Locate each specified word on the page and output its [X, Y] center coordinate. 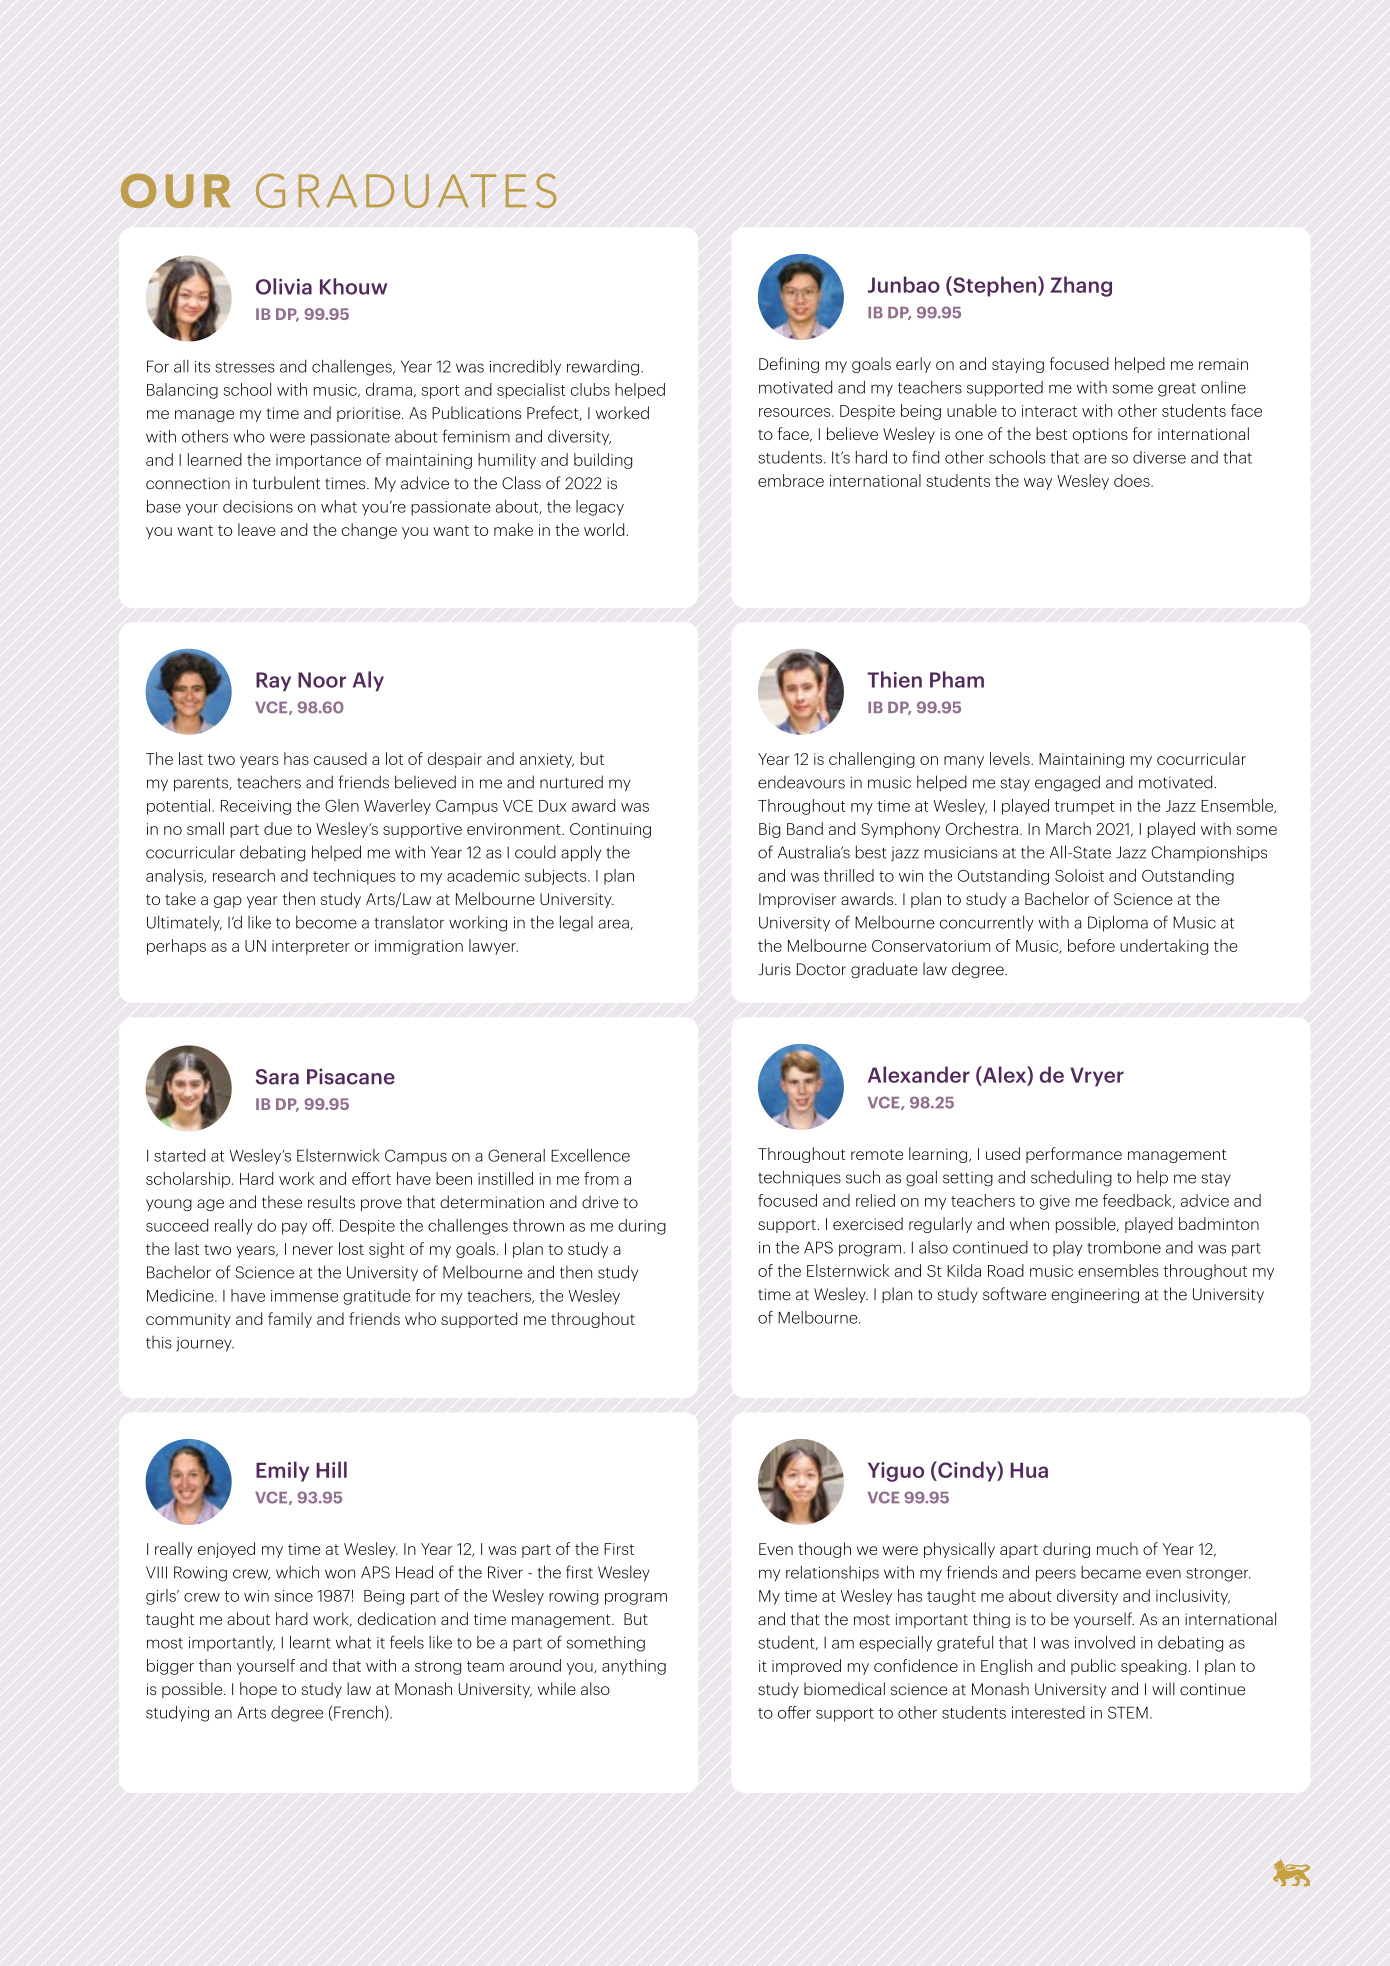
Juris [774, 969]
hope [258, 1690]
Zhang [1081, 286]
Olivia [284, 286]
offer [794, 1712]
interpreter [311, 947]
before [1091, 945]
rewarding [603, 368]
